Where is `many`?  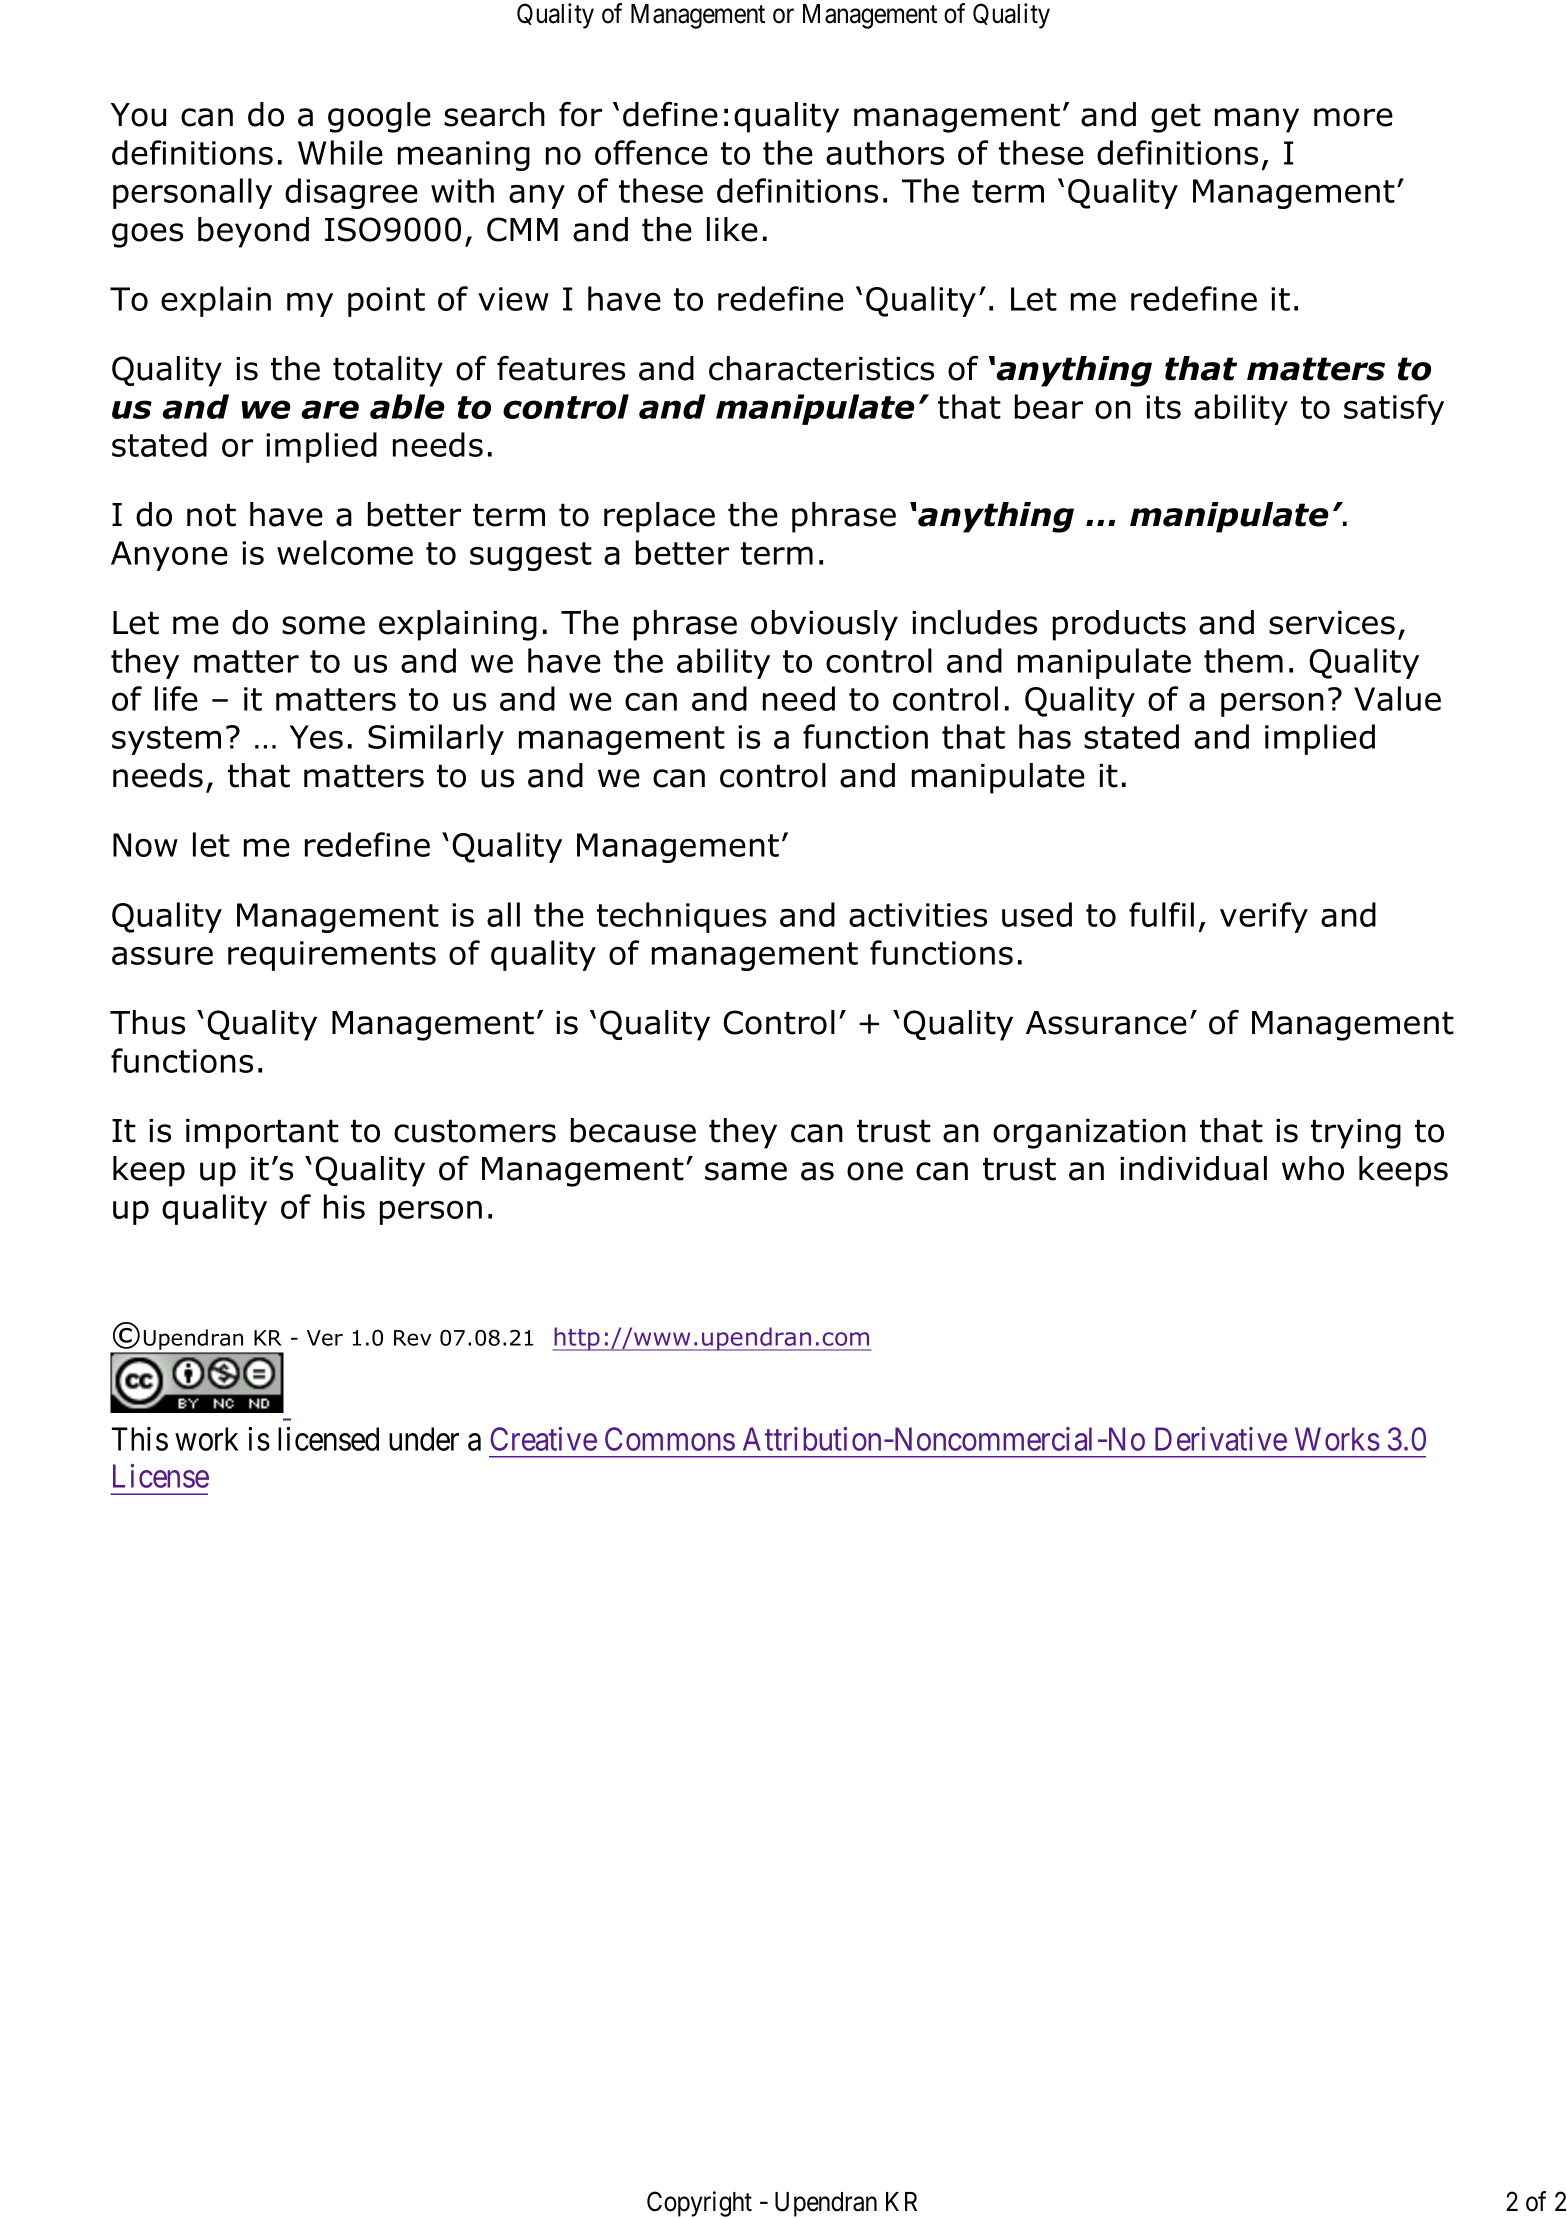 many is located at coordinates (1257, 120).
